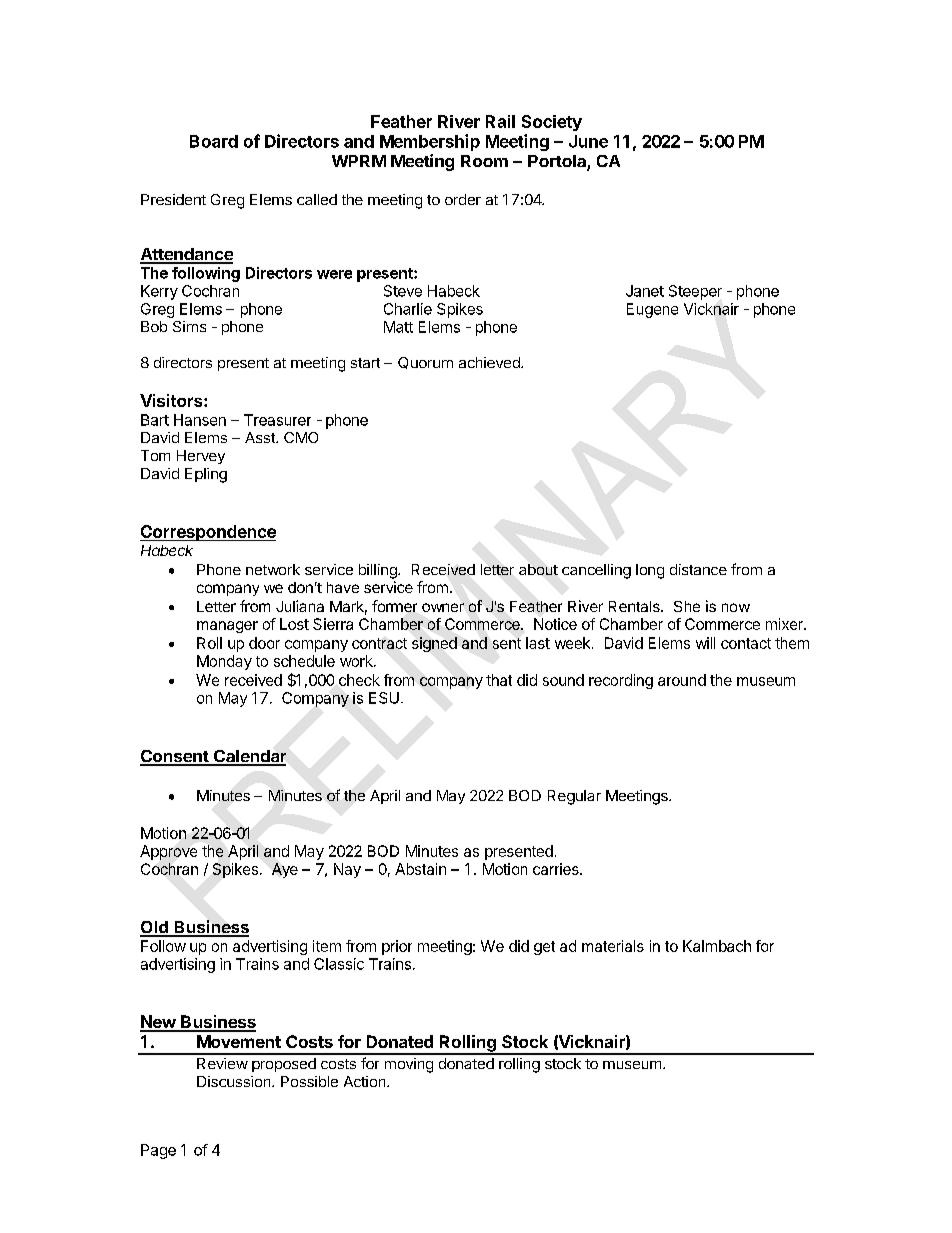 The width and height of the screenshot is (952, 1233). Describe the element at coordinates (261, 437) in the screenshot. I see `Asst` at that location.
